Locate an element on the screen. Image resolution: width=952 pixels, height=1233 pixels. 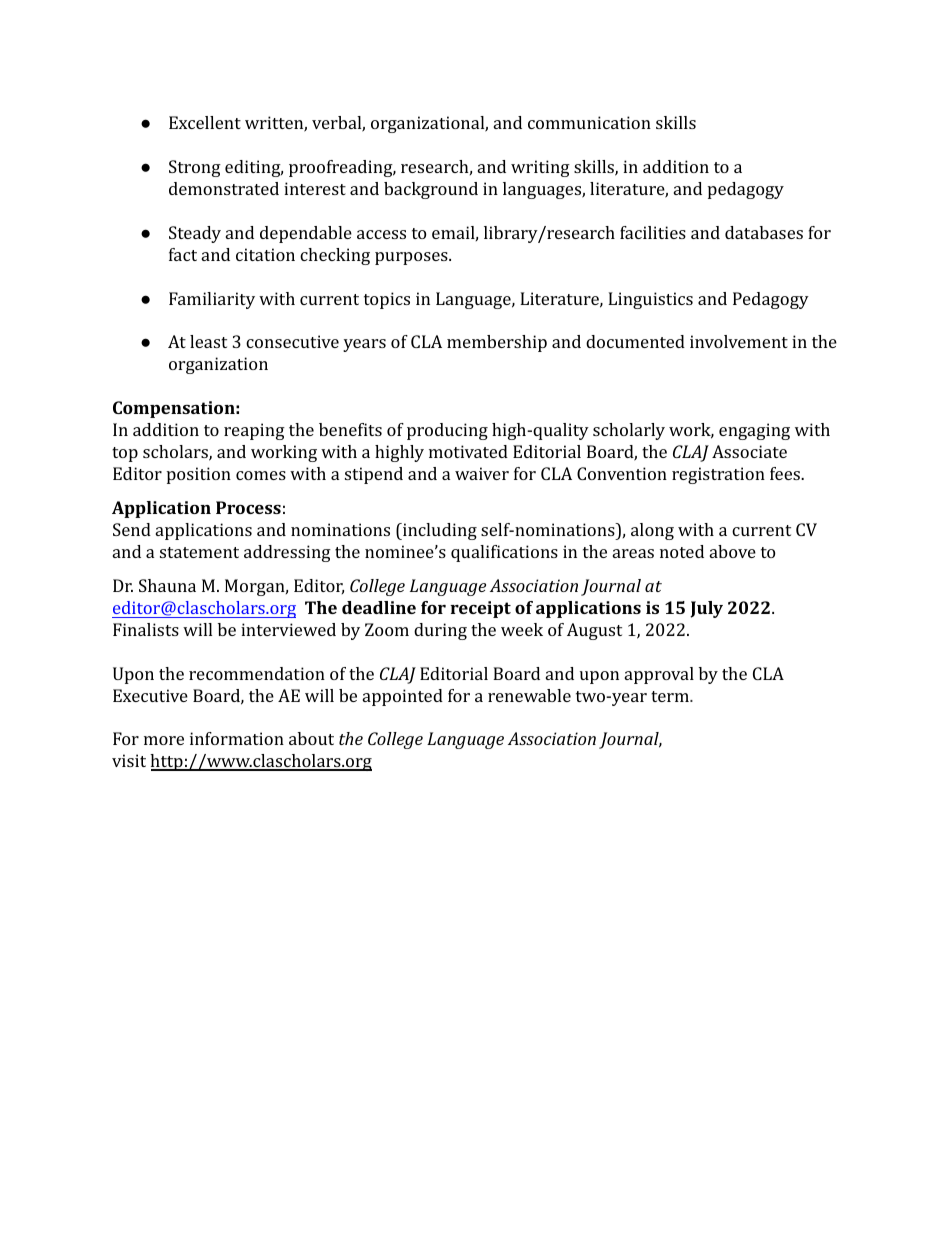
information is located at coordinates (237, 738).
